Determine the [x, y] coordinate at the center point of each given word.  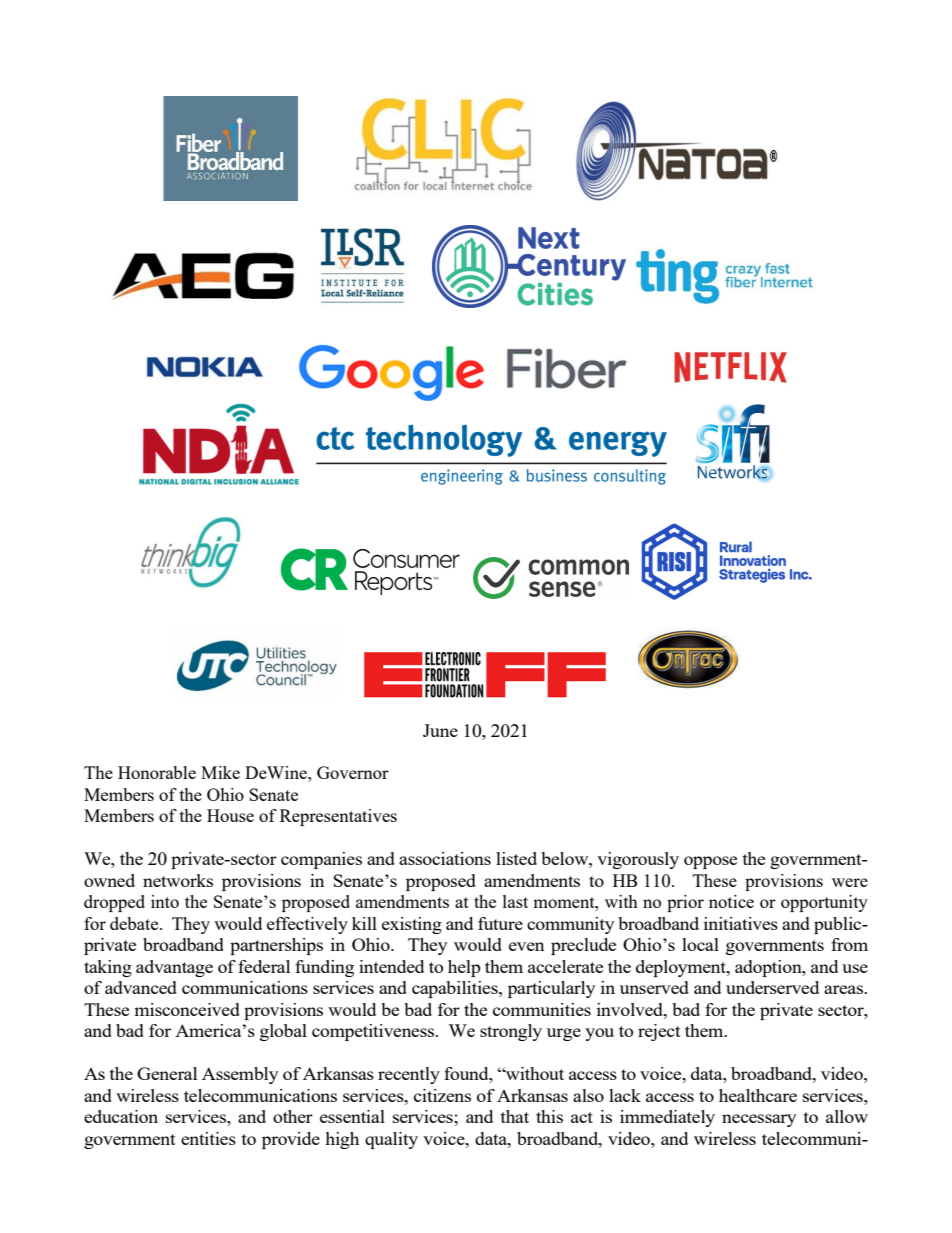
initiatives [741, 923]
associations [445, 858]
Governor [353, 772]
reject [659, 1032]
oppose [710, 862]
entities [208, 1138]
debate [135, 923]
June [440, 730]
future [500, 923]
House [230, 815]
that [515, 1116]
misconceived [187, 1009]
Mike [220, 772]
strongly [511, 1032]
